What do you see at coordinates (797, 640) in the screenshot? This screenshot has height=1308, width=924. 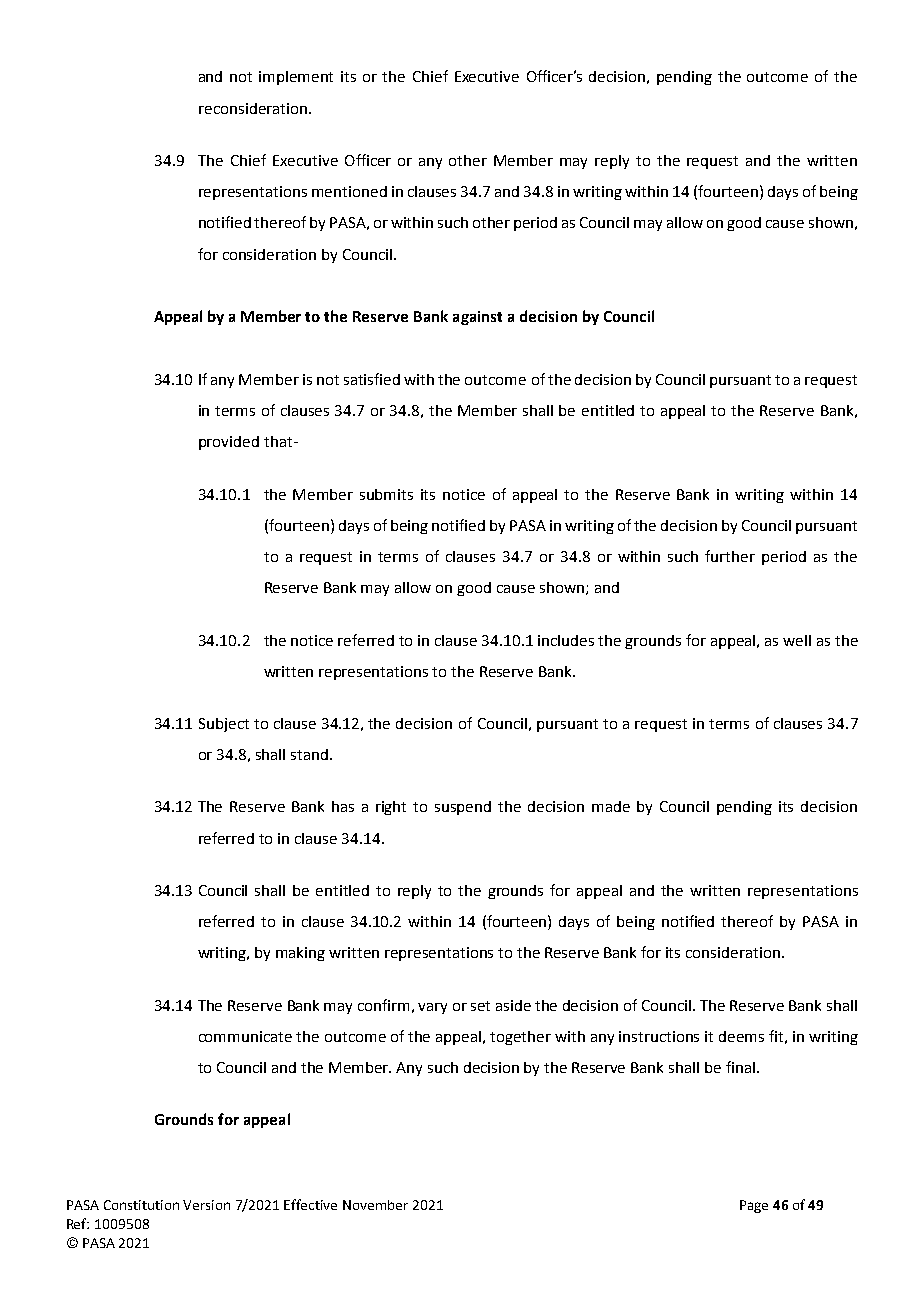 I see `well` at bounding box center [797, 640].
